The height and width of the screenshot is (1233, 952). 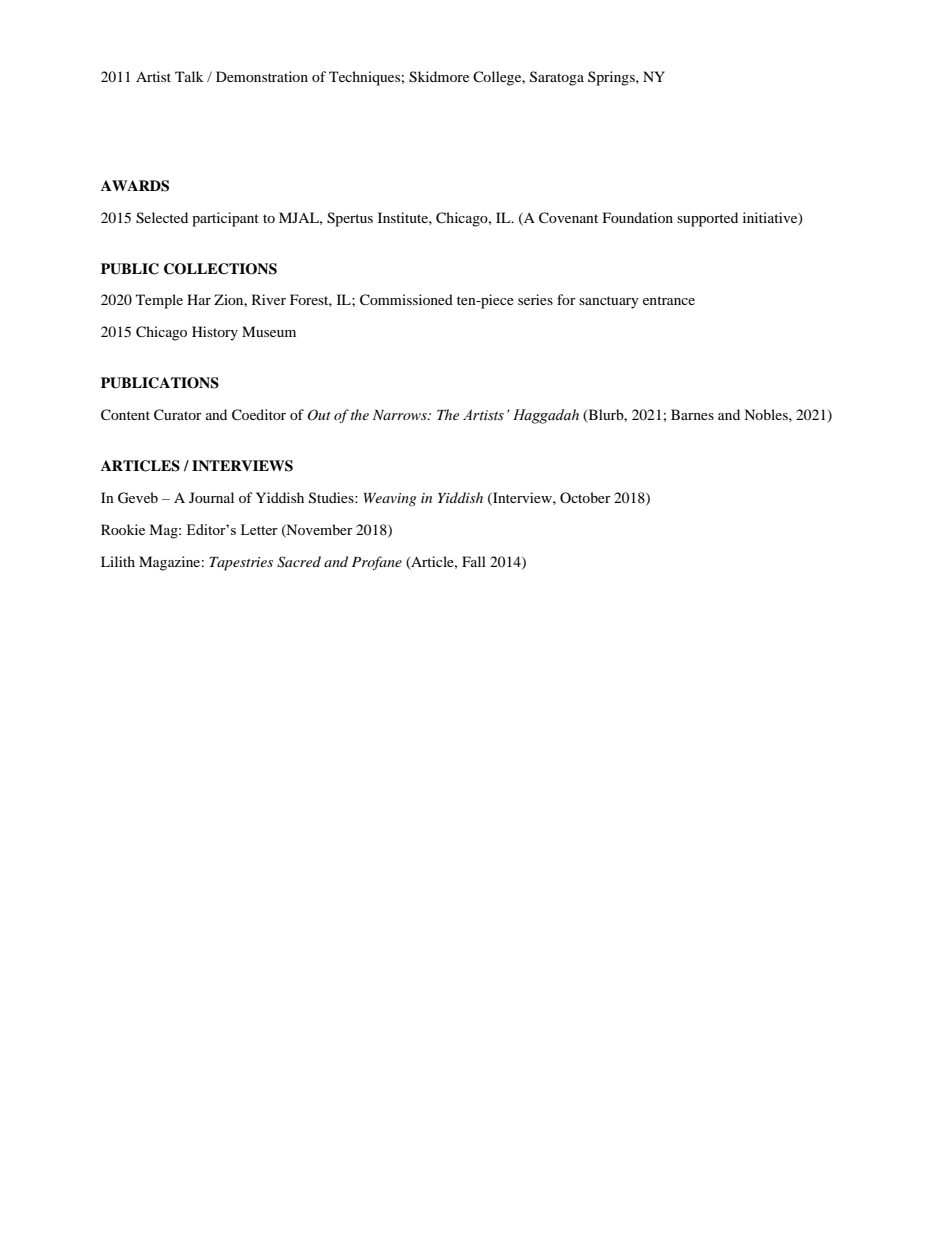 What do you see at coordinates (609, 302) in the screenshot?
I see `sanctuary` at bounding box center [609, 302].
